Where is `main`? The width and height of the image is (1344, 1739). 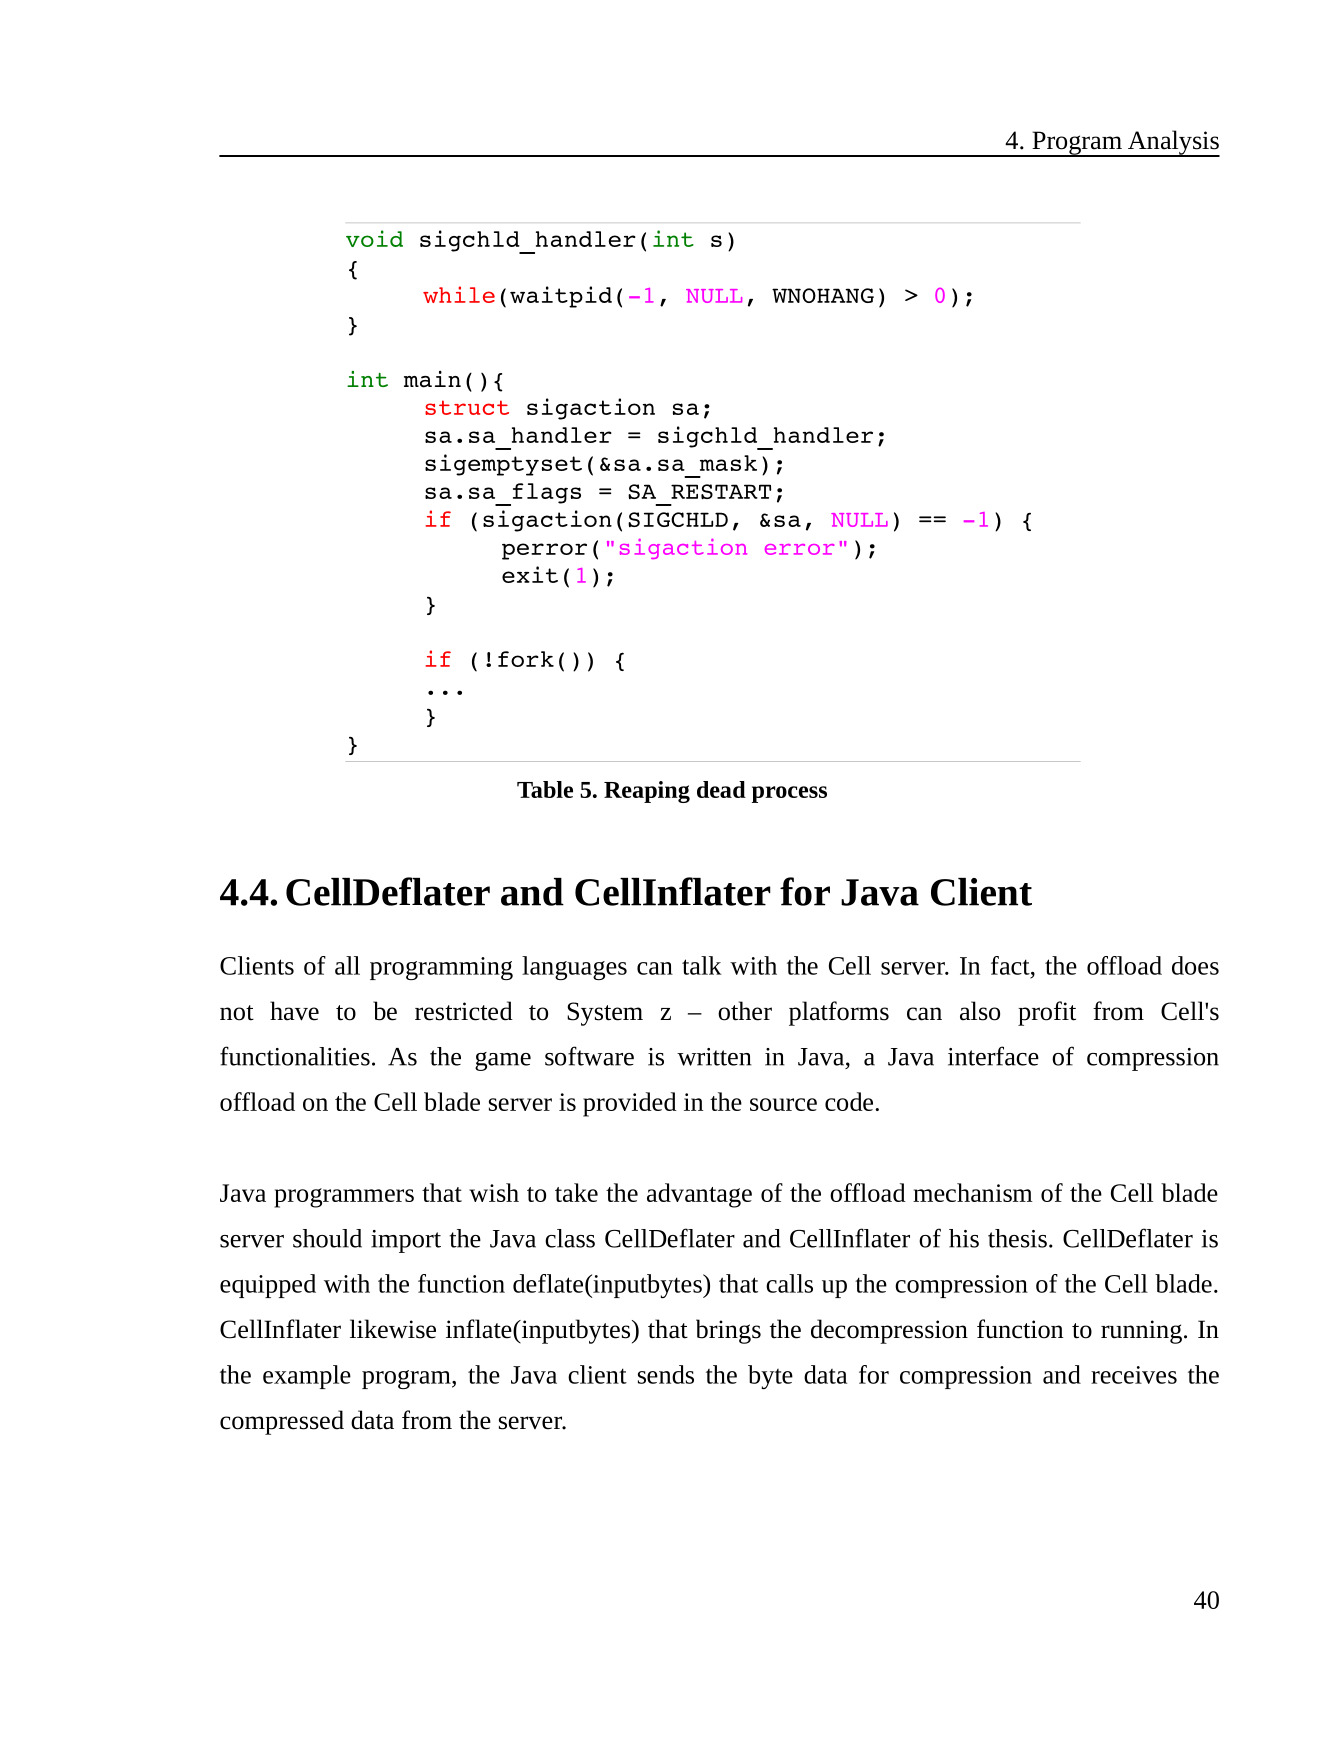
main is located at coordinates (432, 379).
